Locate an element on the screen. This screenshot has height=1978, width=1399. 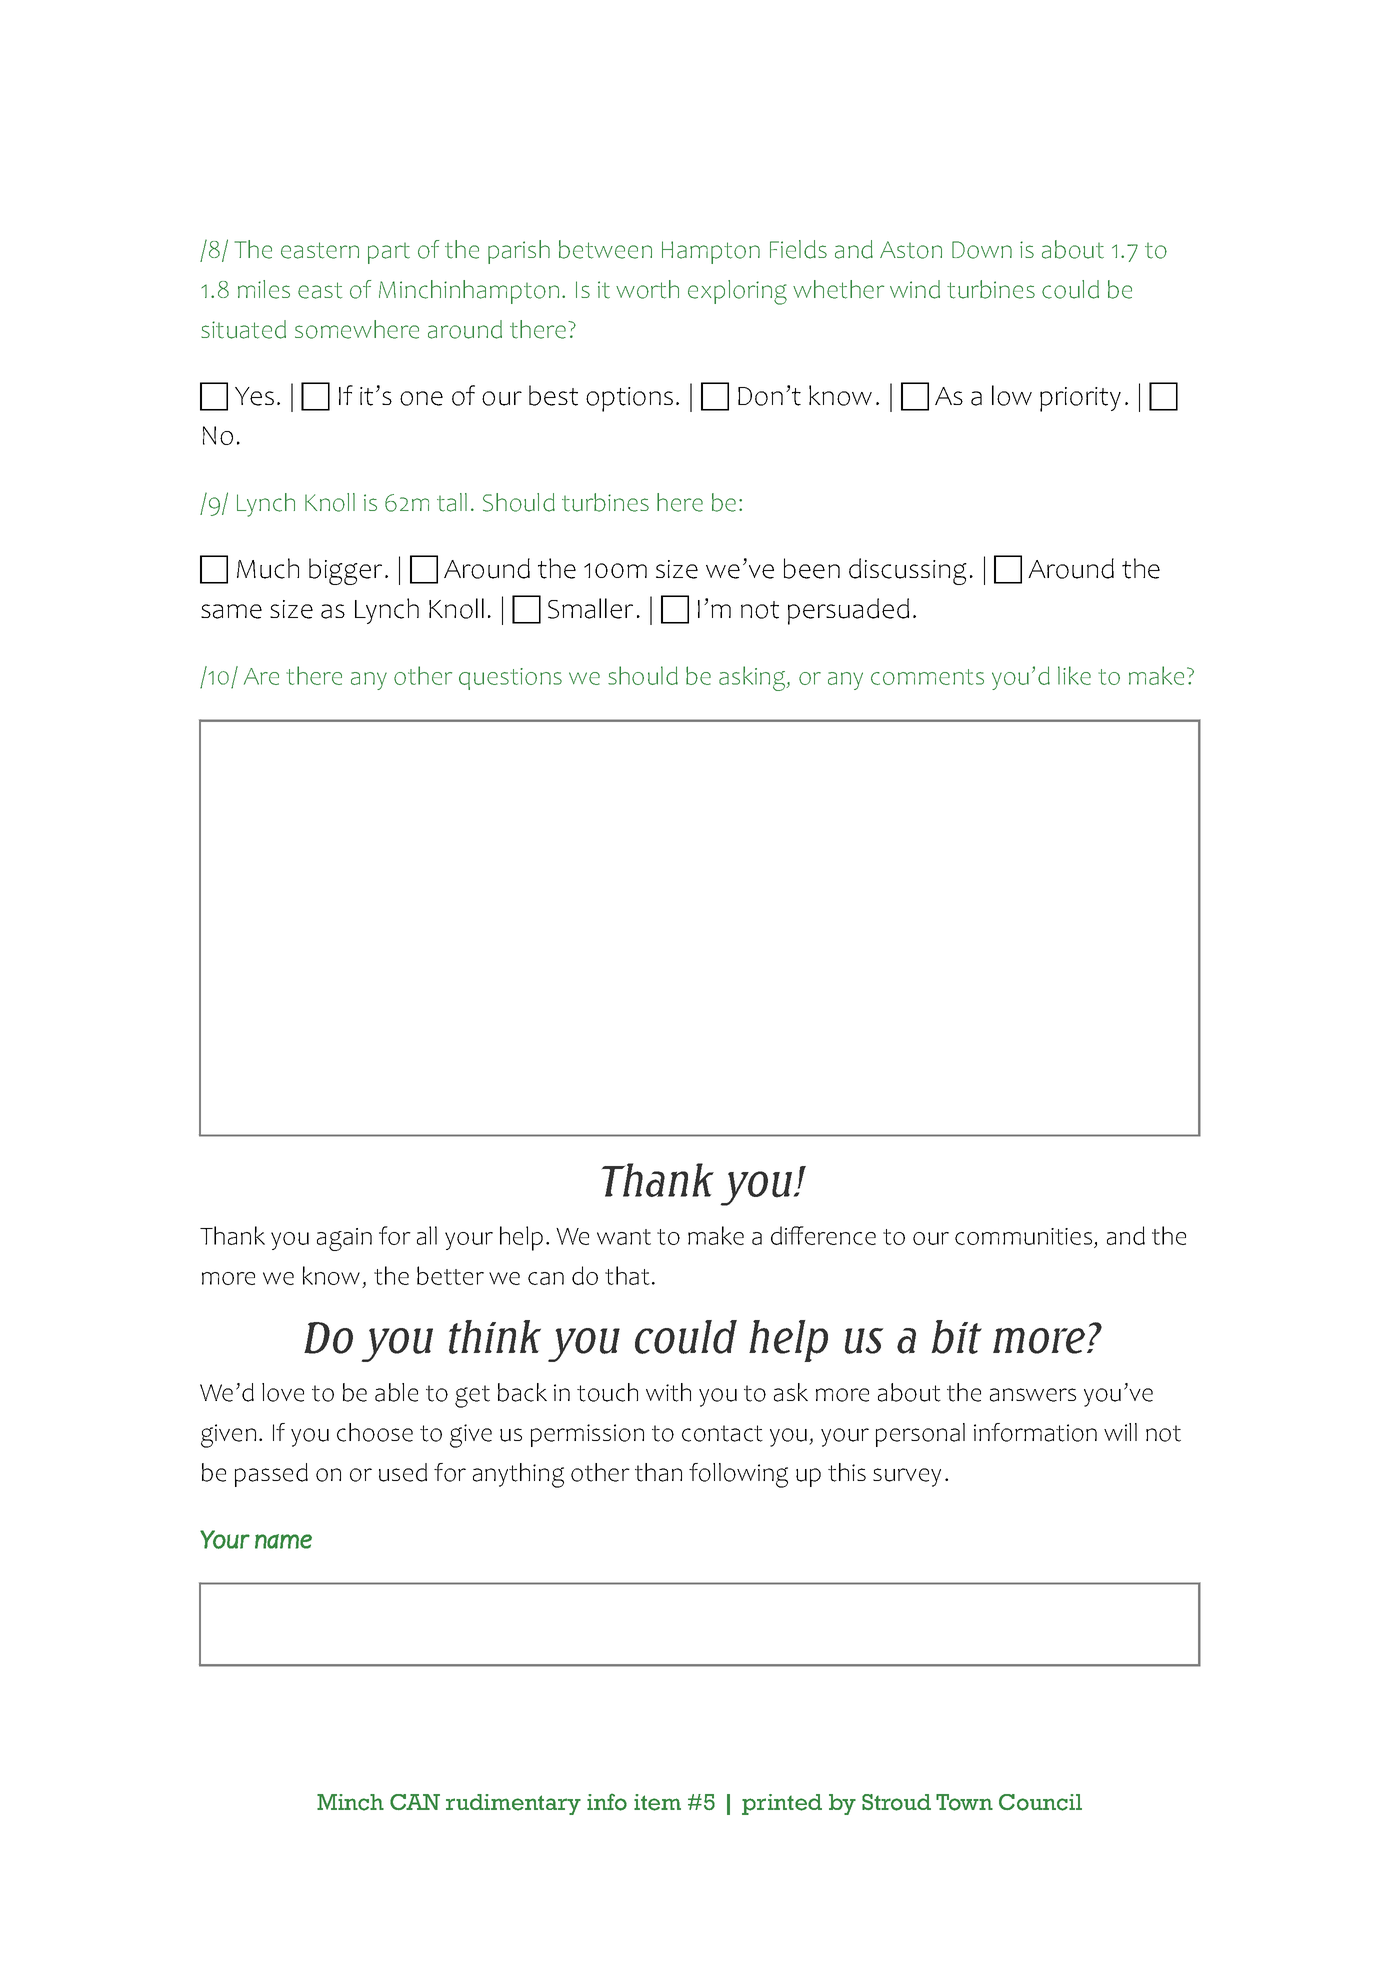
rudimentary is located at coordinates (513, 1804).
